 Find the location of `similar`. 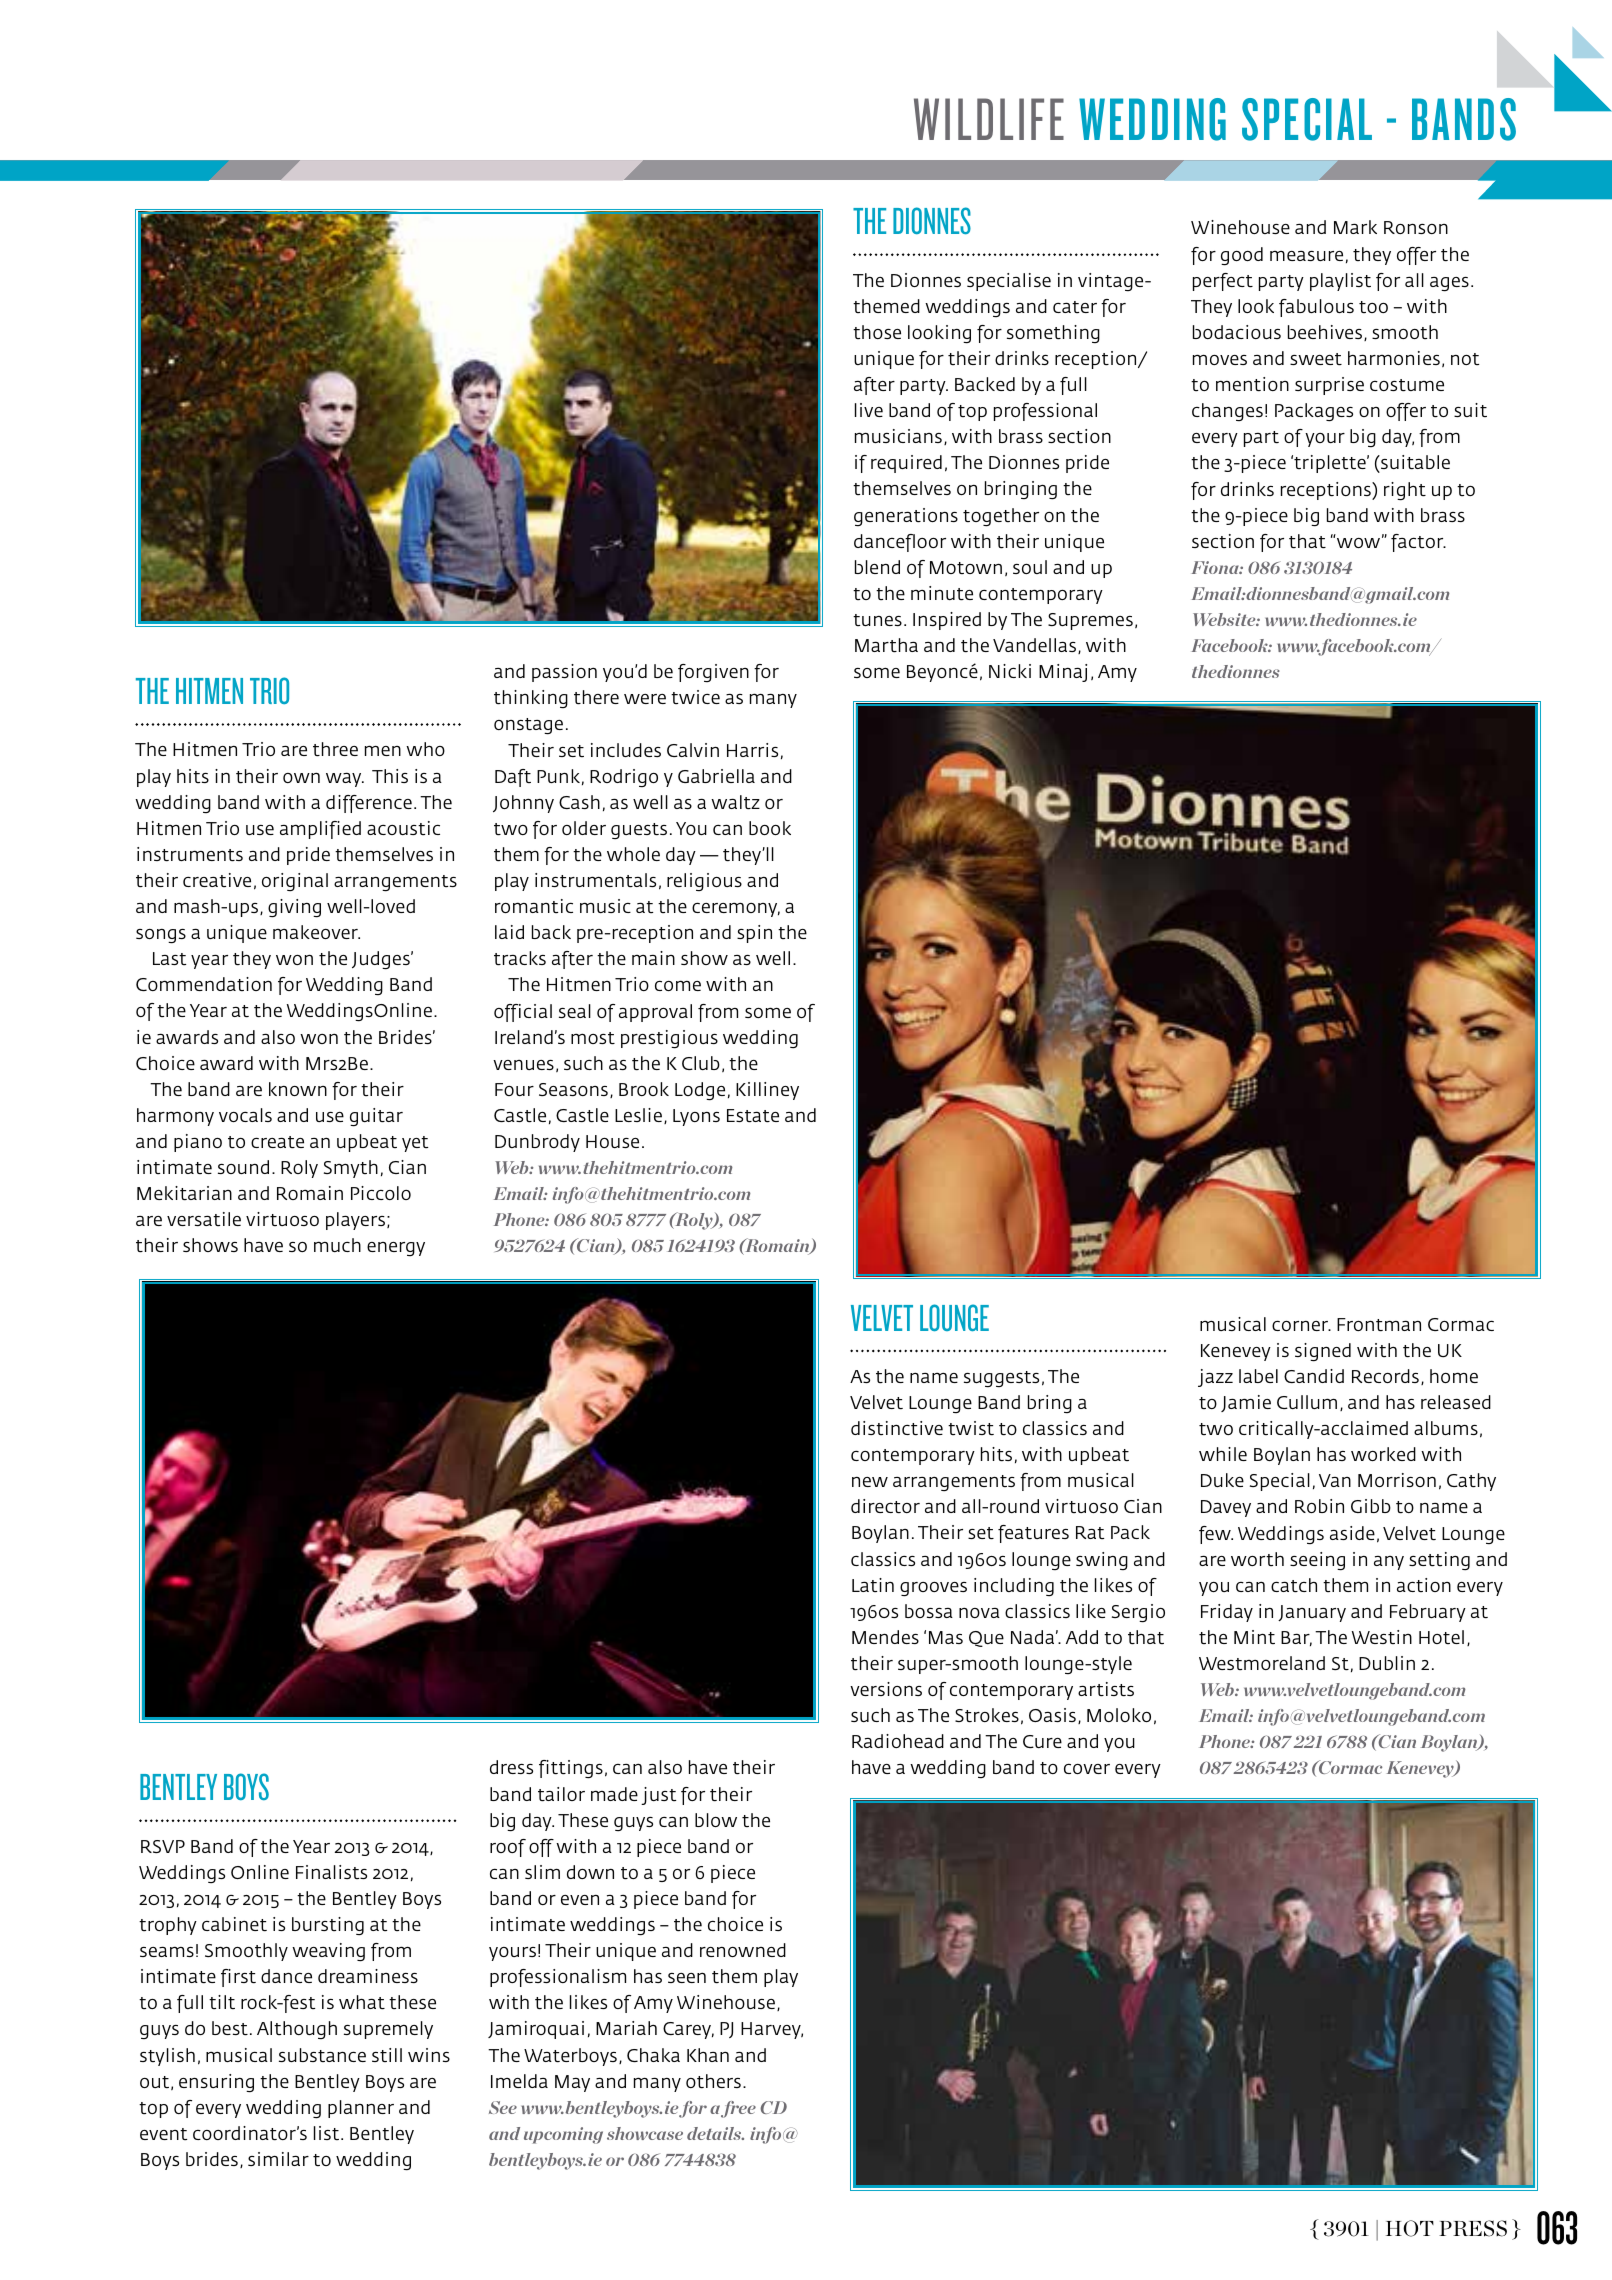

similar is located at coordinates (278, 2159).
